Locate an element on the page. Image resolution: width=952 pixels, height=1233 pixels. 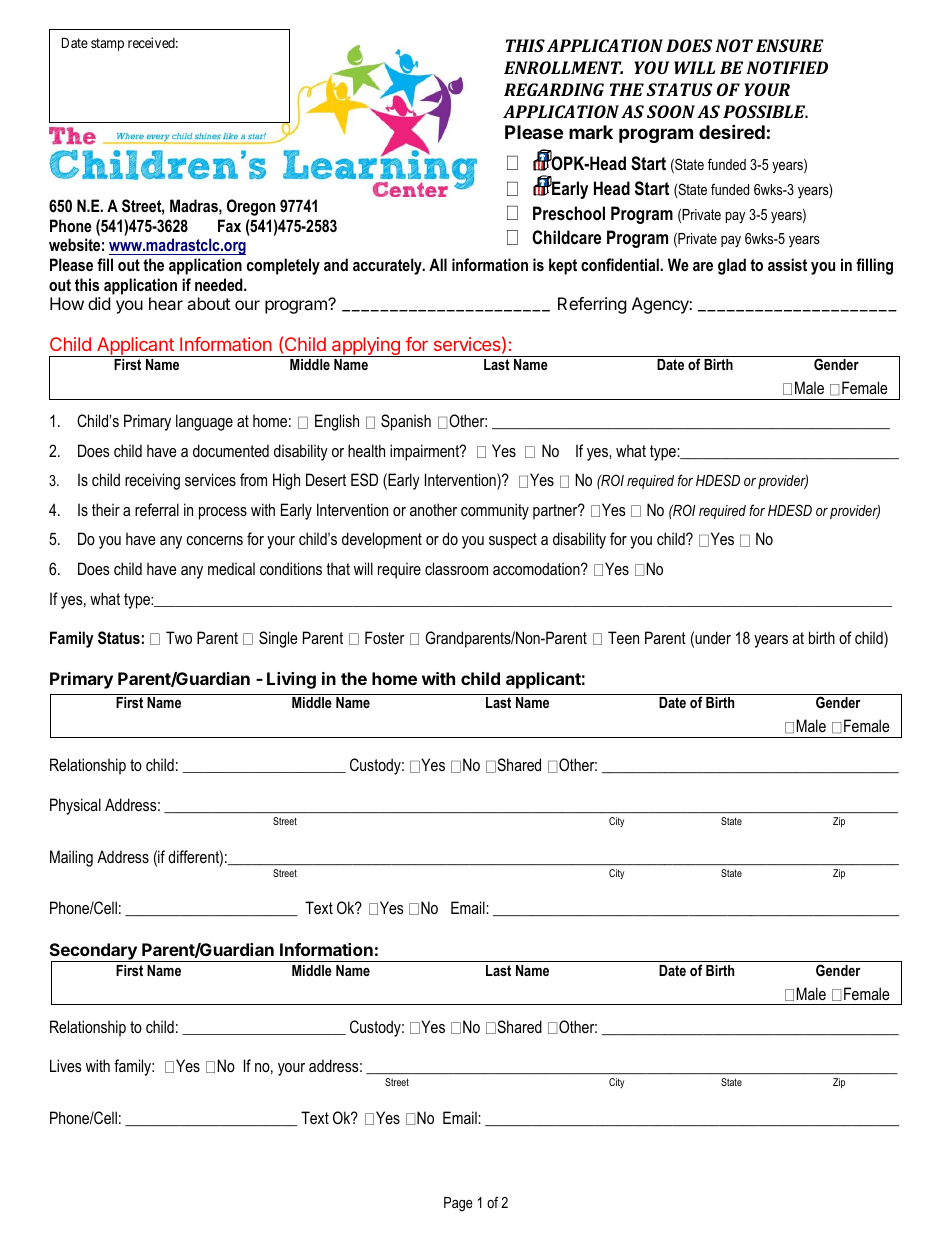
Lives is located at coordinates (66, 1065).
